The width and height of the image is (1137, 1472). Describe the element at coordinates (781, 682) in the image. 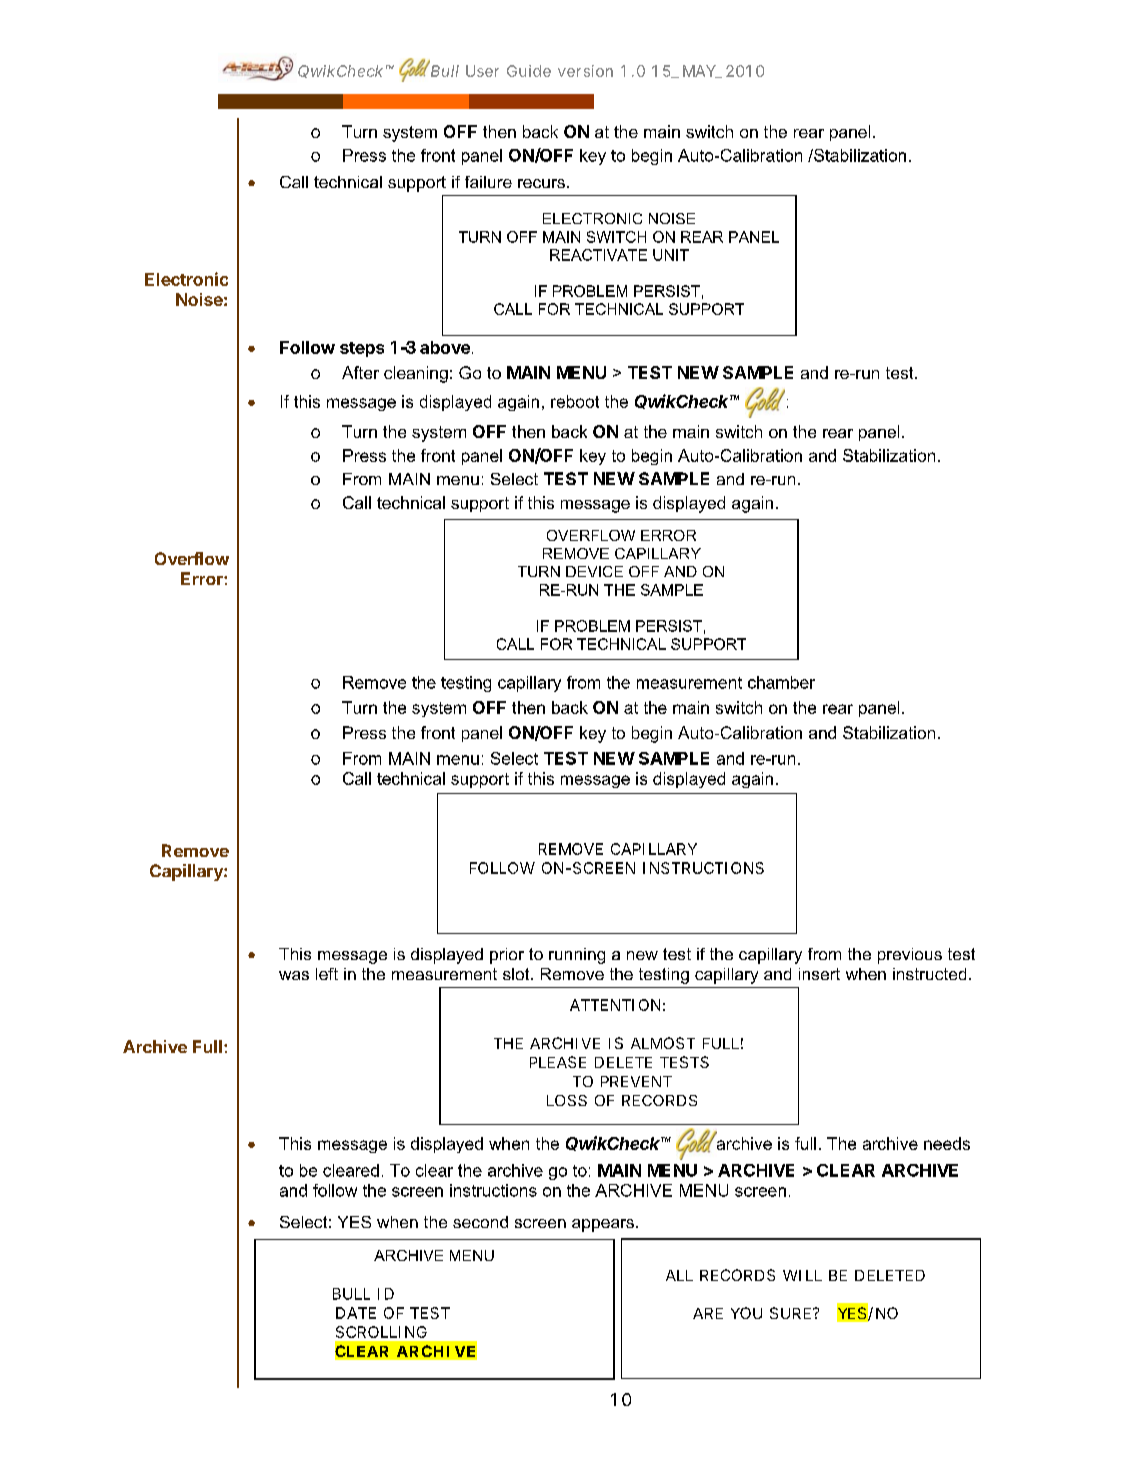

I see `chamber` at that location.
